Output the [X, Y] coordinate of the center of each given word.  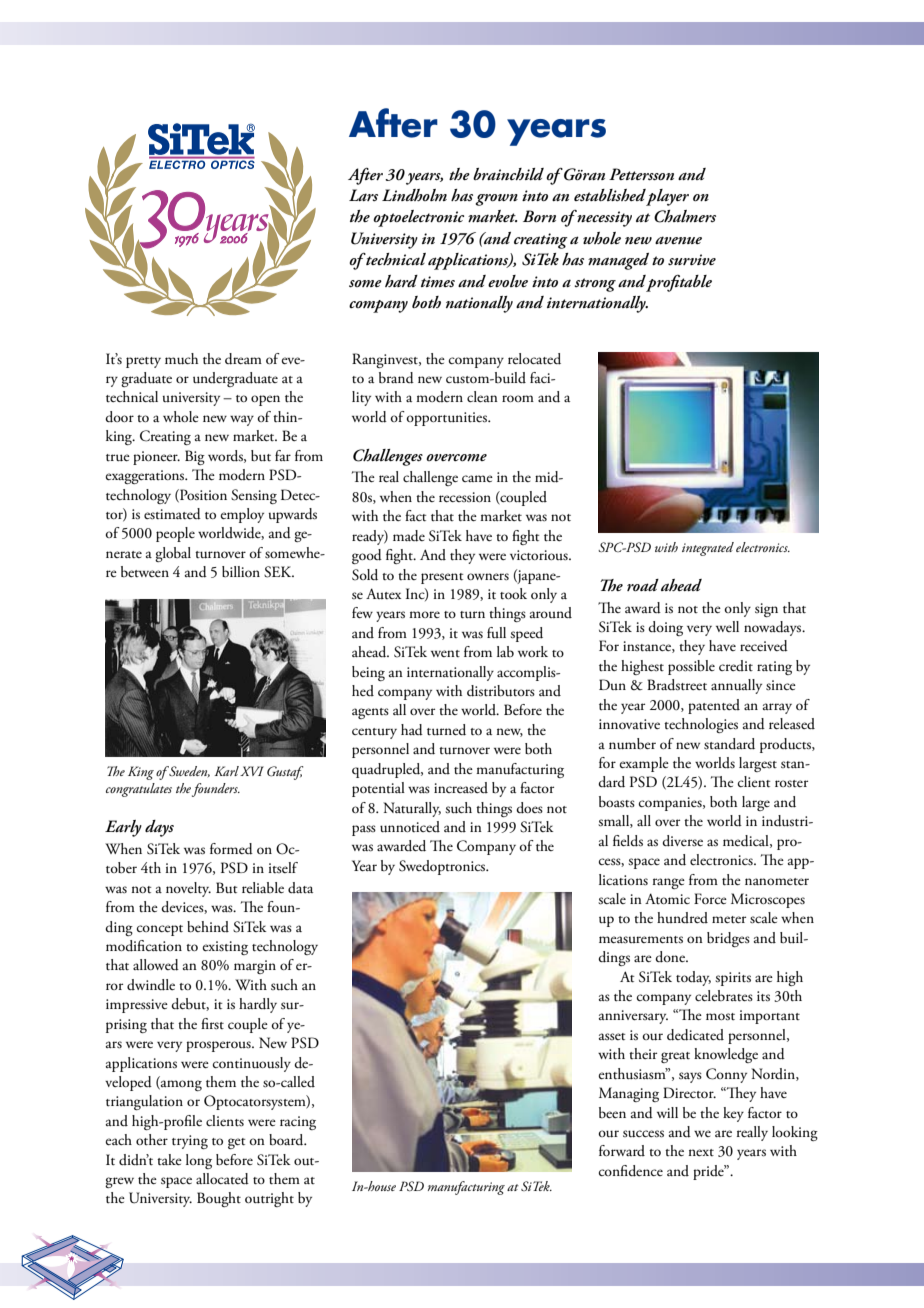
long [199, 1161]
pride [709, 1172]
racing [298, 1123]
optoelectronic [418, 218]
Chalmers [685, 216]
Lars [363, 195]
